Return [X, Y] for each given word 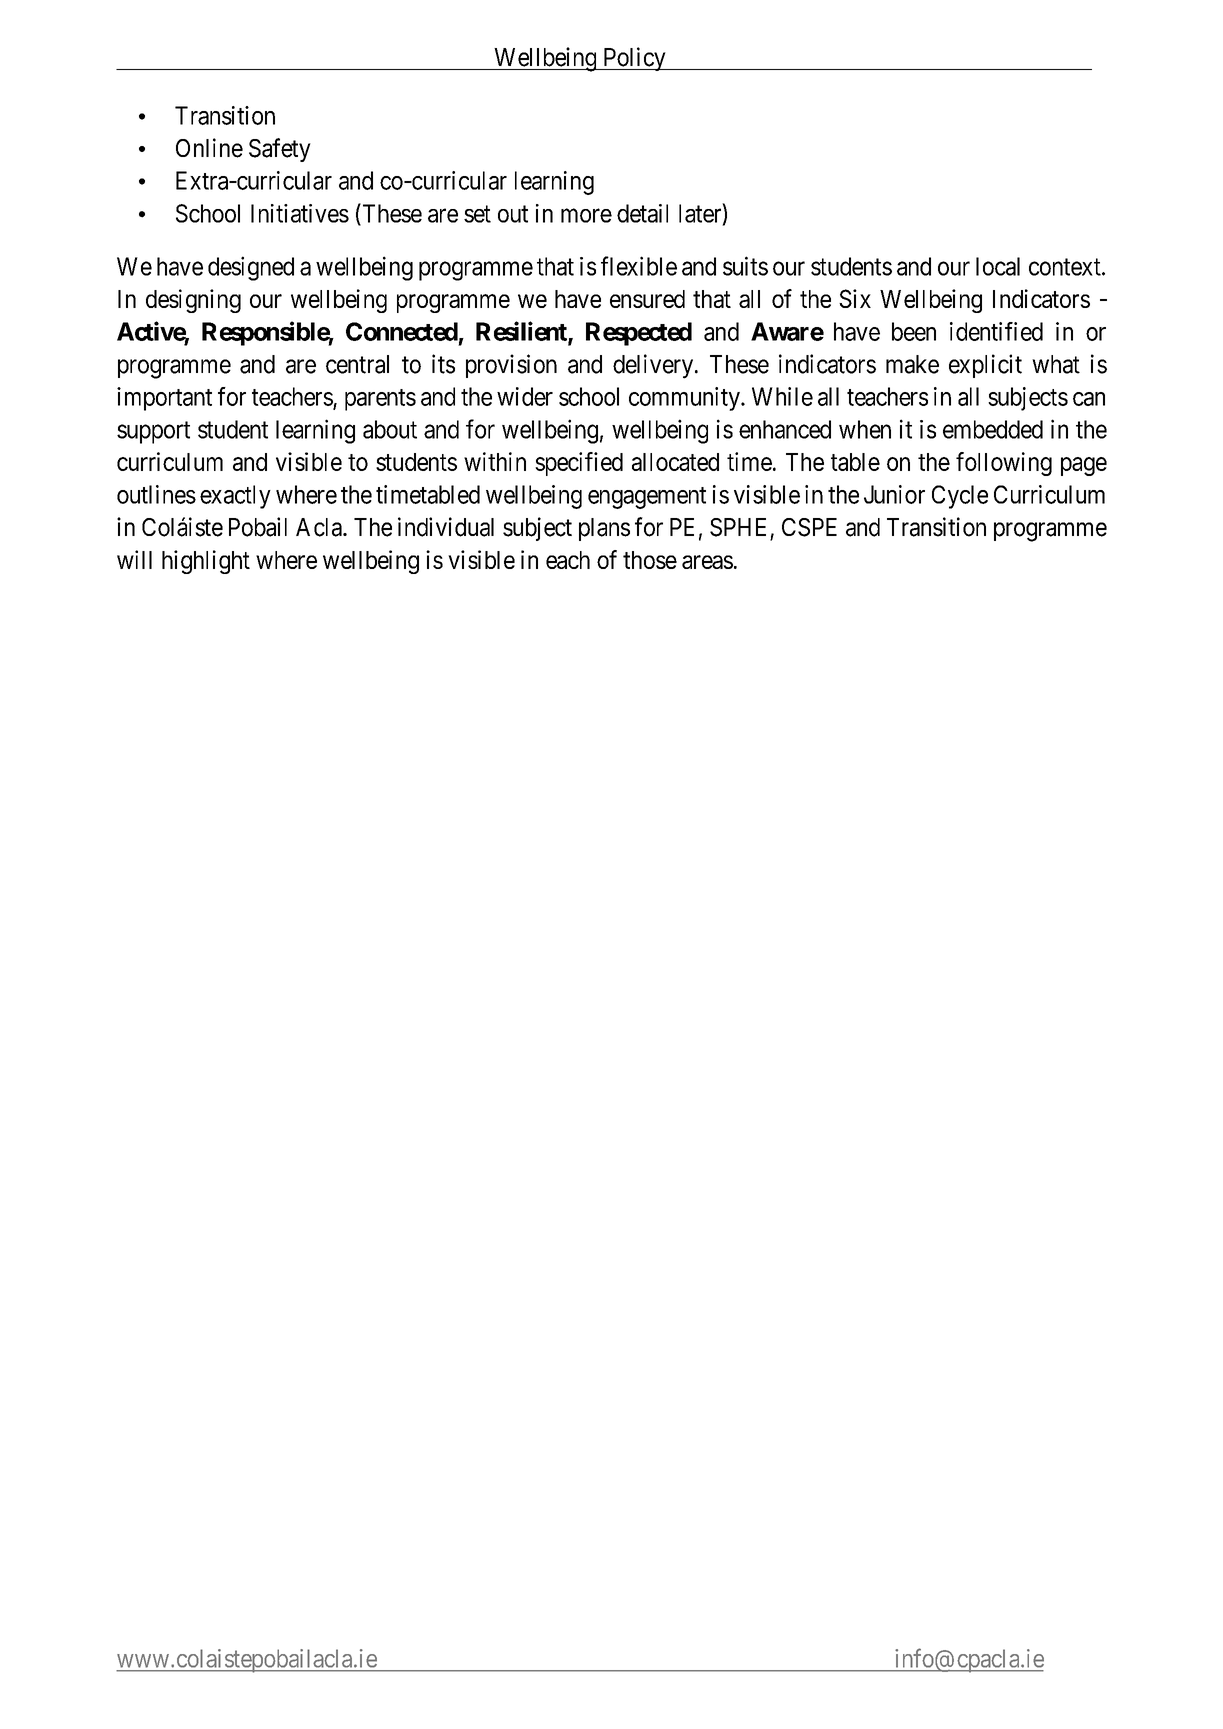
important [164, 399]
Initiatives [300, 213]
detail [642, 213]
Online [209, 148]
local [998, 266]
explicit [985, 366]
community [685, 399]
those [650, 560]
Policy [634, 59]
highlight [206, 562]
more [586, 216]
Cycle [960, 497]
